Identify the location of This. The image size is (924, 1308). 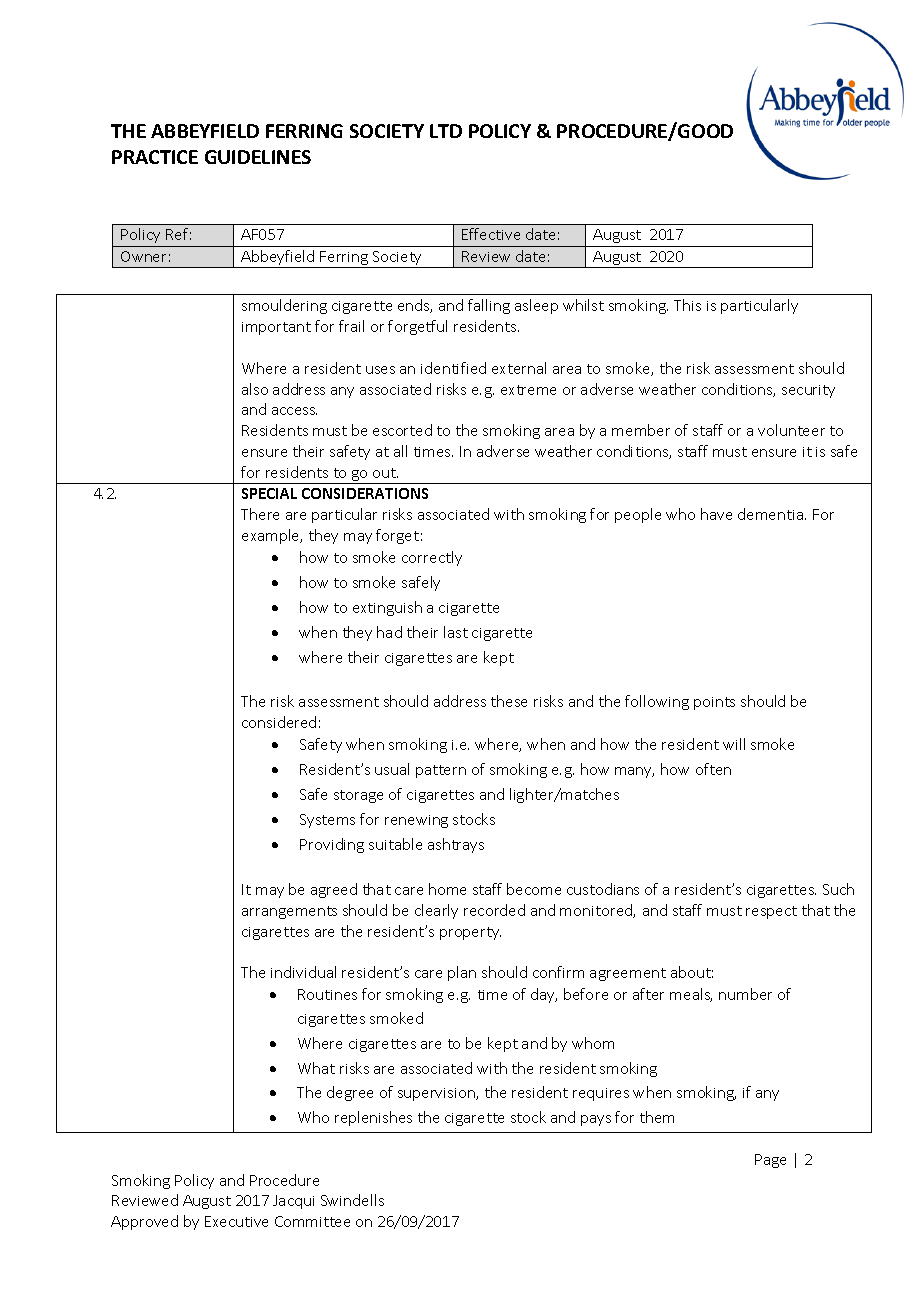
(687, 305).
